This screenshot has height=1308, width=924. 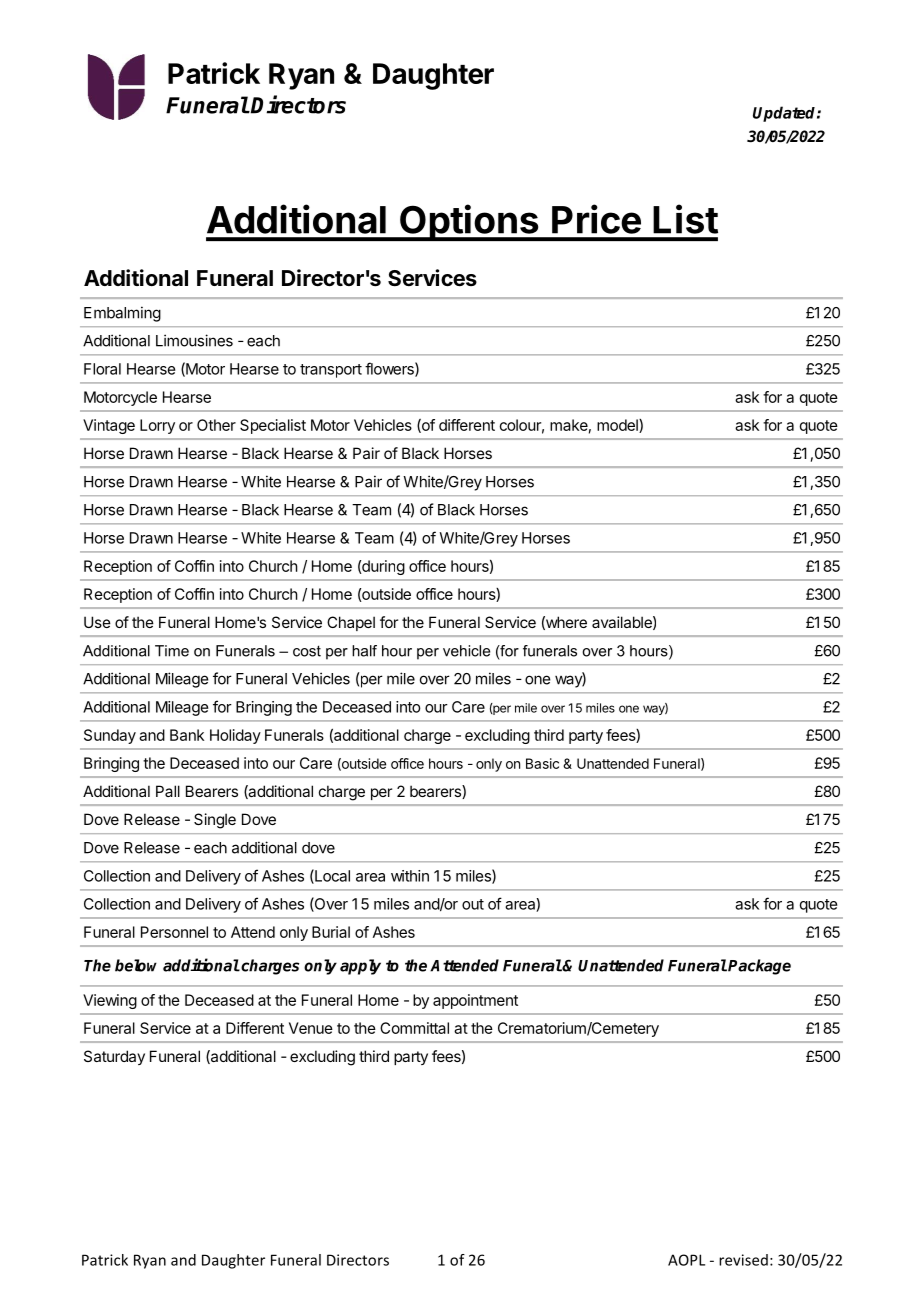 I want to click on Package, so click(x=759, y=967).
